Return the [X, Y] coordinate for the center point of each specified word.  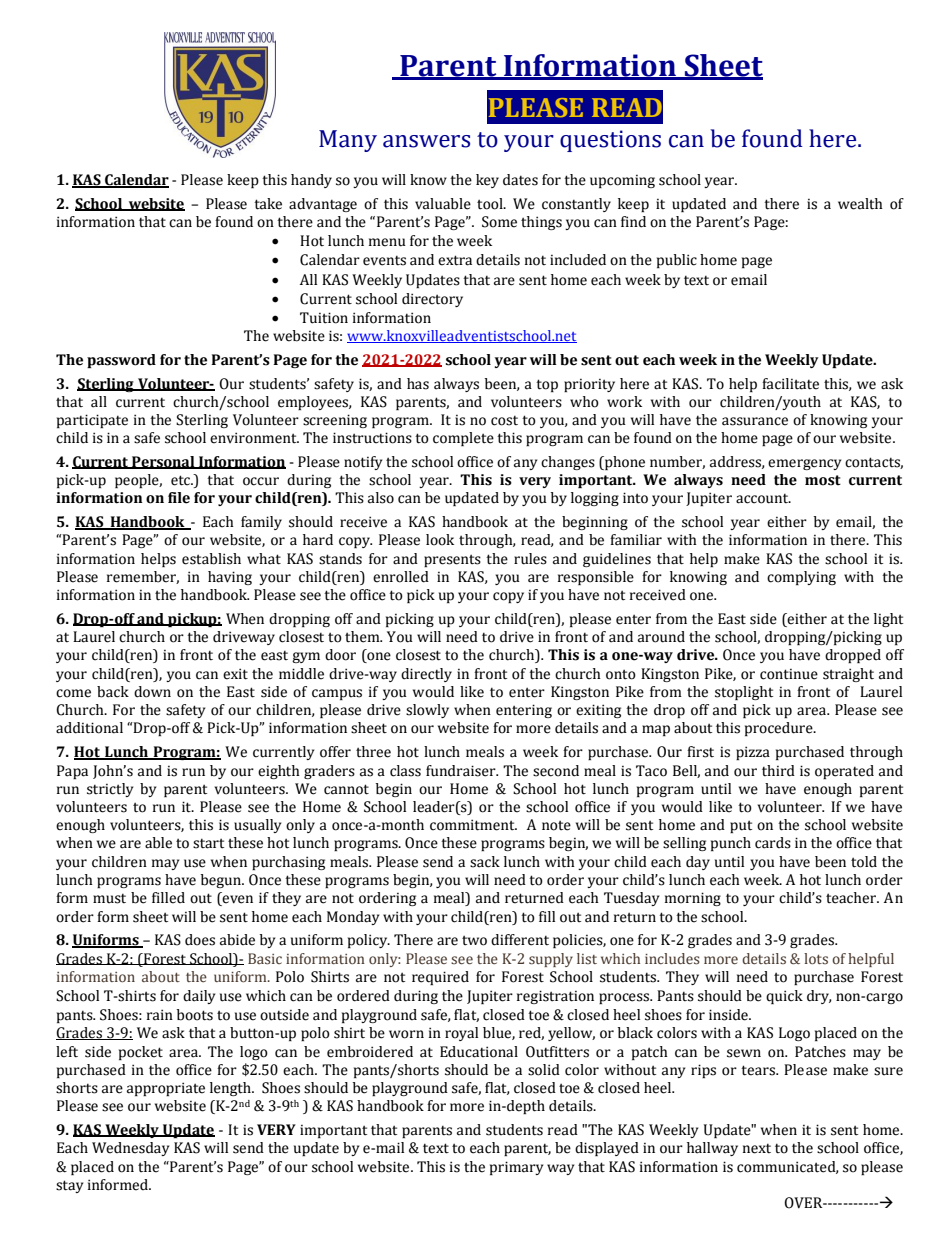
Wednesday [130, 1149]
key [487, 181]
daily [199, 997]
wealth [860, 204]
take [268, 204]
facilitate [790, 384]
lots [816, 959]
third [778, 771]
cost [504, 420]
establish [211, 559]
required [440, 978]
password [121, 361]
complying [801, 578]
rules [530, 559]
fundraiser [462, 771]
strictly [110, 790]
